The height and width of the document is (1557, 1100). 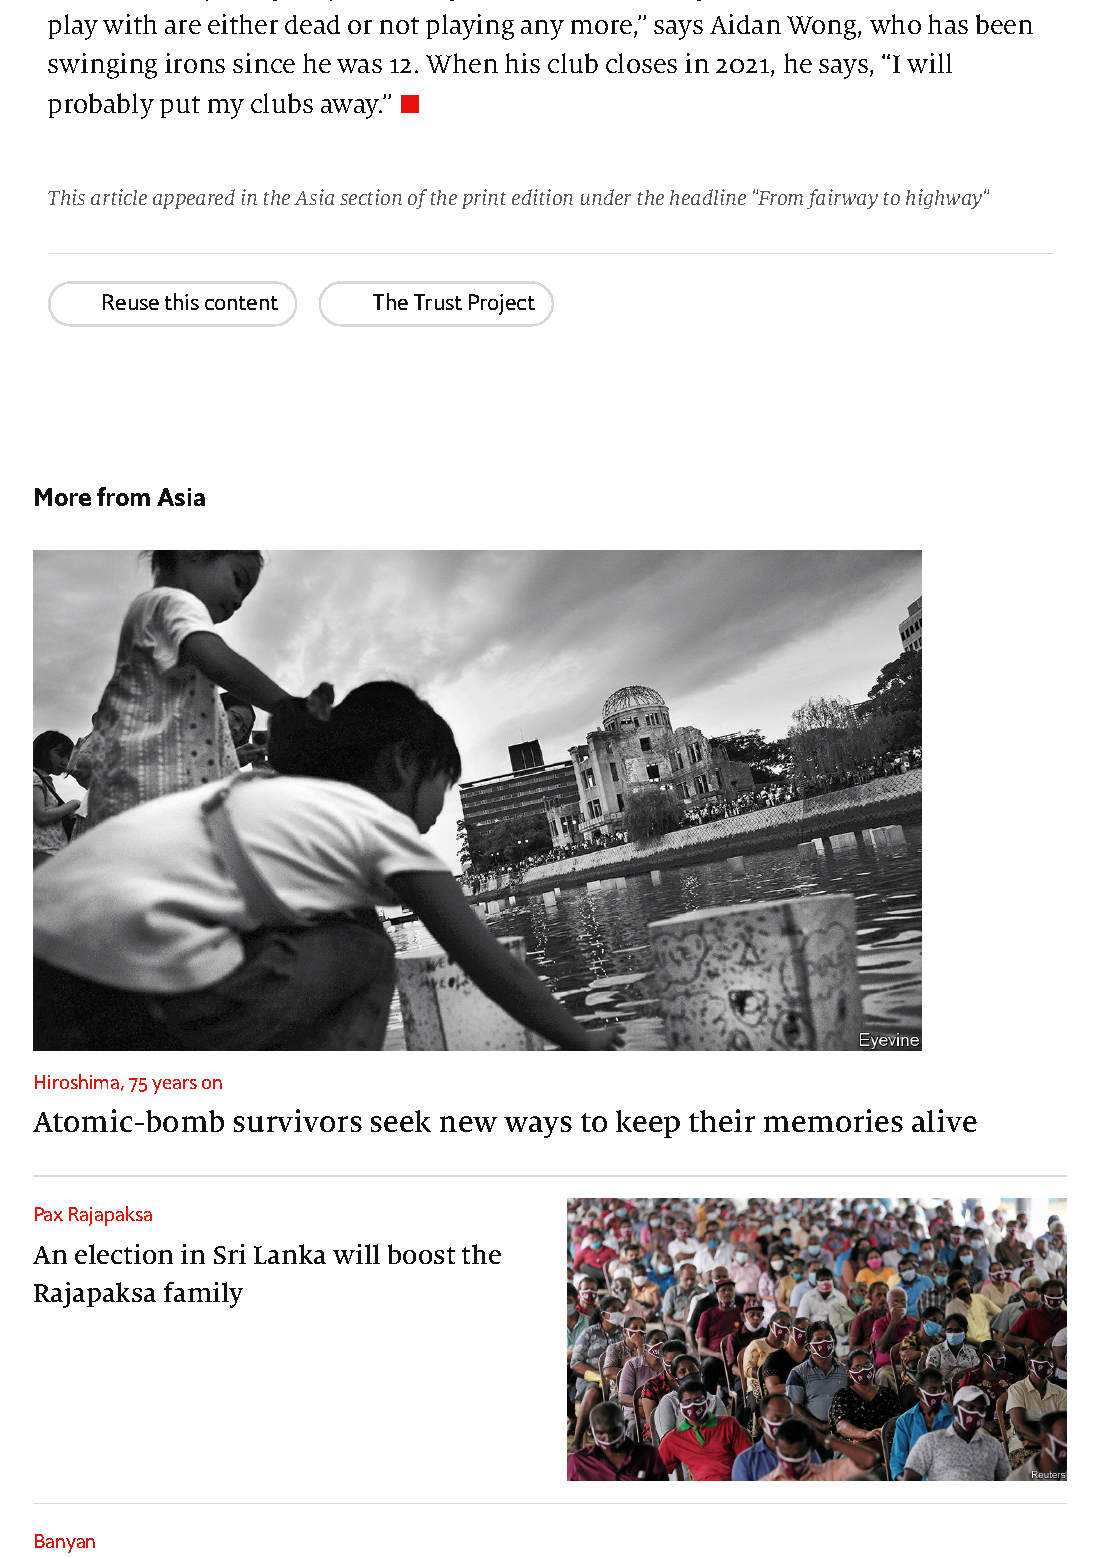 I want to click on who, so click(x=895, y=24).
